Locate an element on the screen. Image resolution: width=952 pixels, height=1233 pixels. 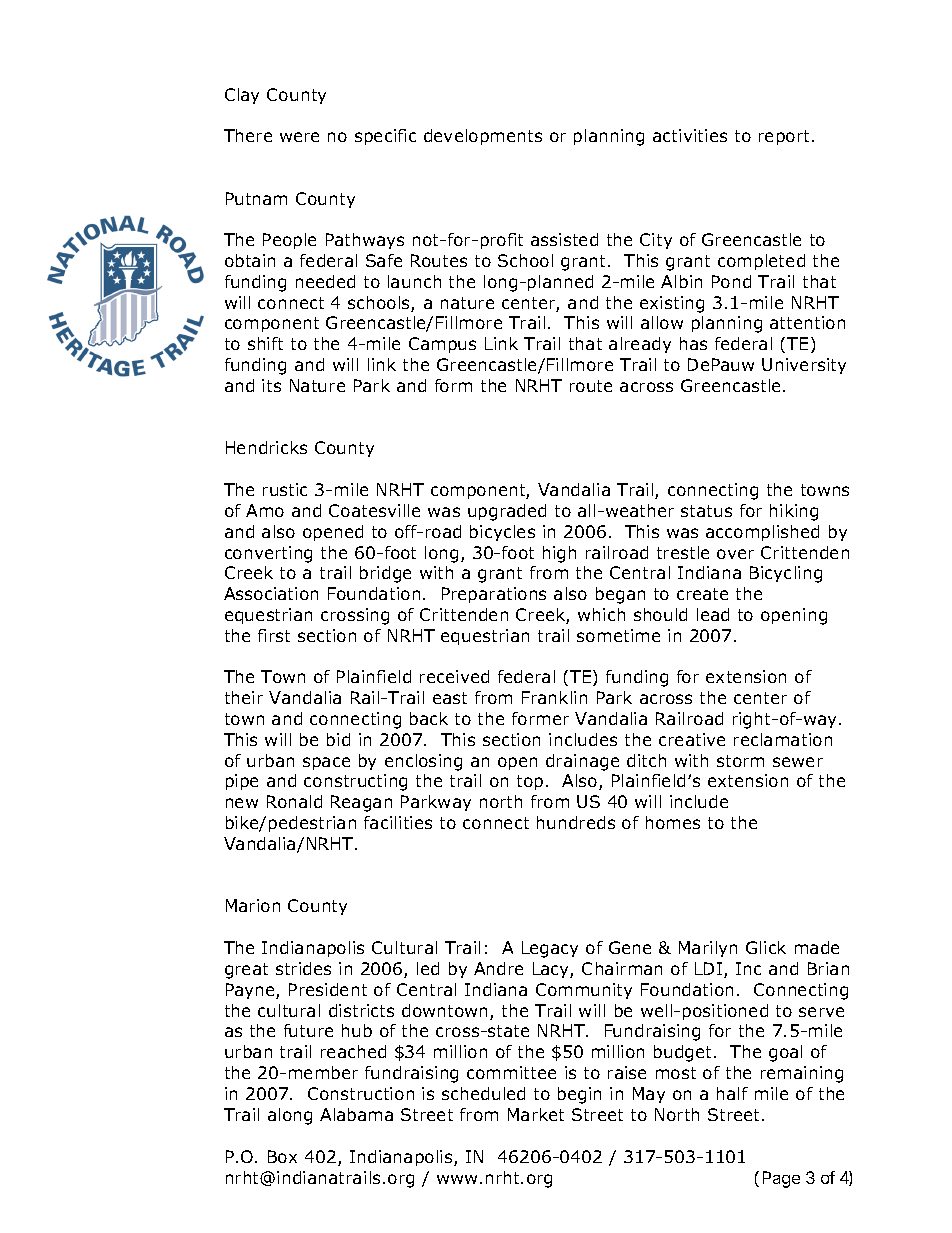
report is located at coordinates (786, 137).
